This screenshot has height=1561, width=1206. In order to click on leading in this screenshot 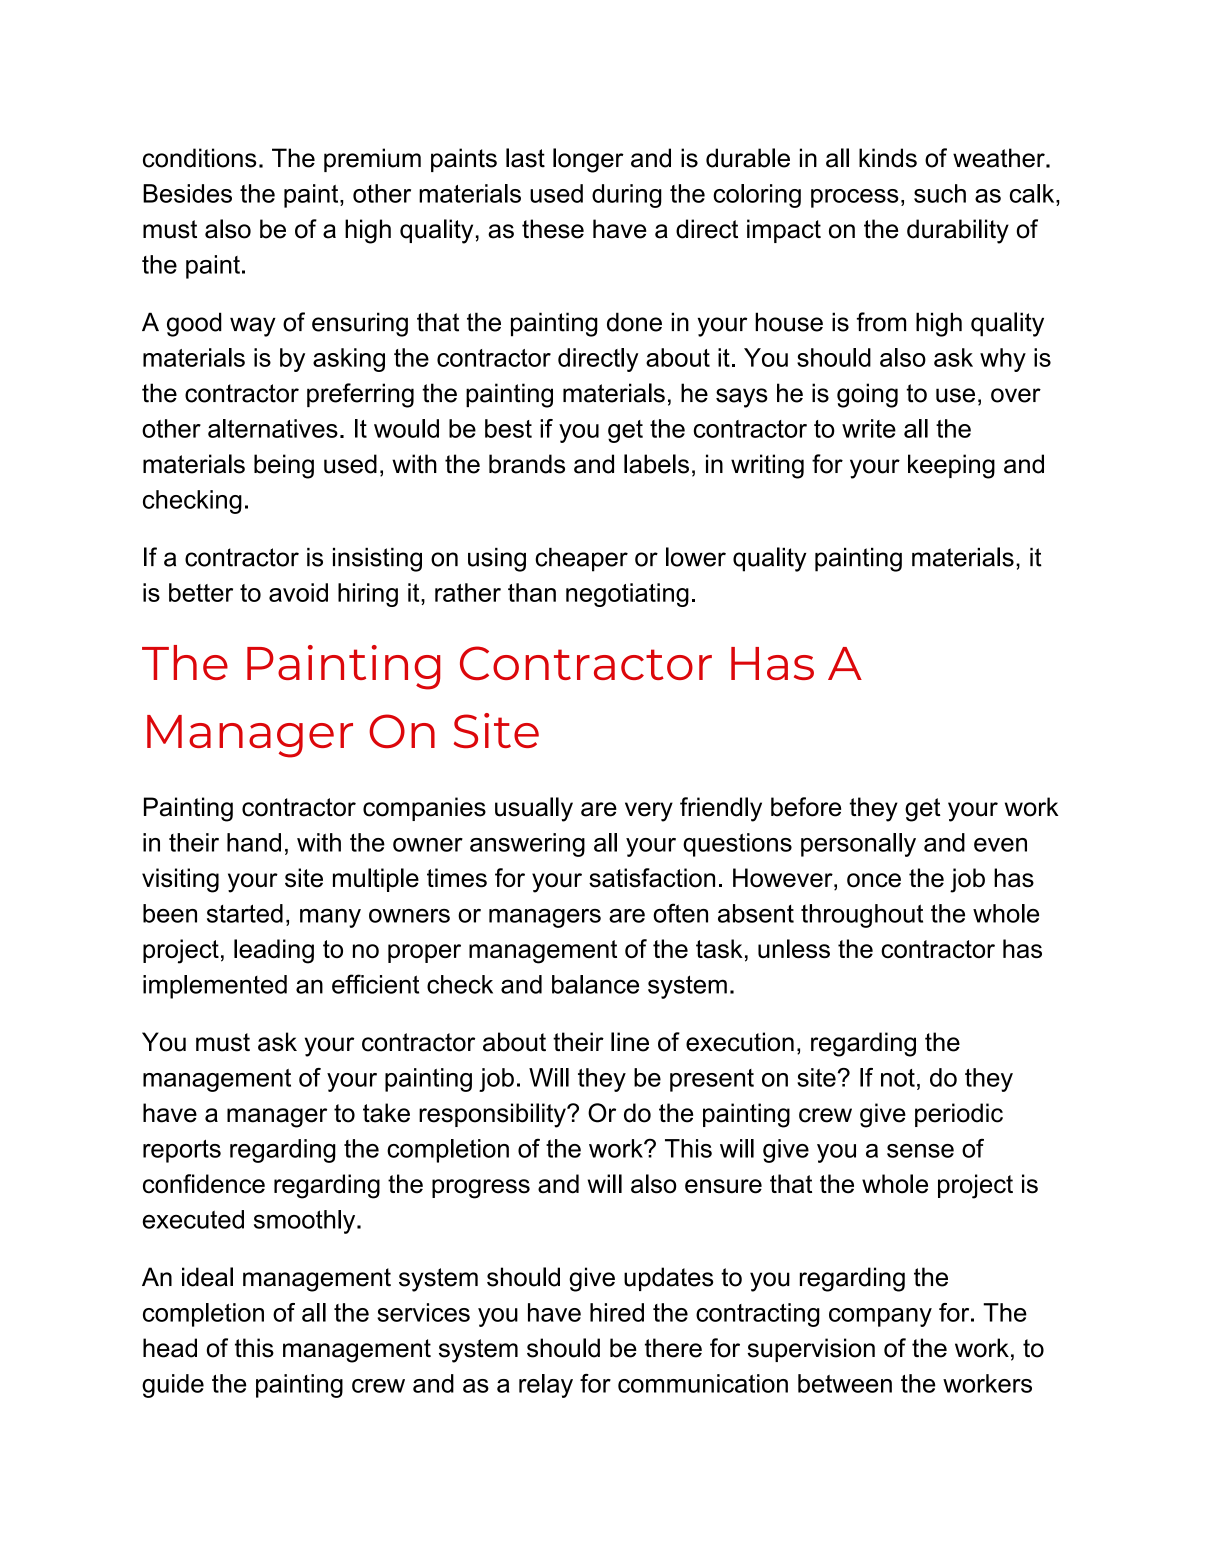, I will do `click(274, 951)`.
